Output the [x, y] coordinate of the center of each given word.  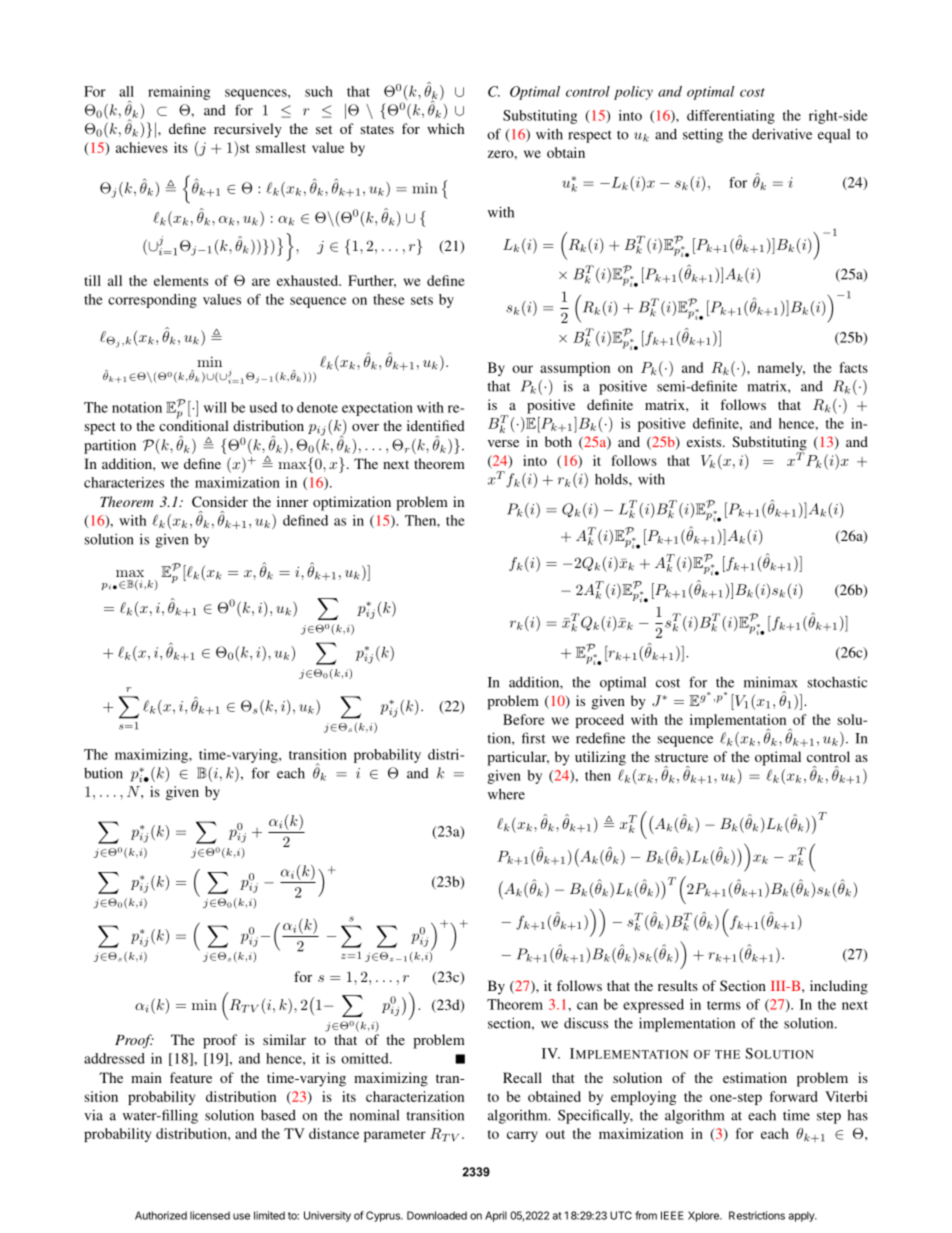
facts [854, 367]
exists [704, 441]
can [587, 1006]
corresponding [152, 301]
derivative [782, 134]
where [506, 794]
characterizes [124, 482]
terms [724, 1005]
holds [612, 479]
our [522, 369]
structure [681, 757]
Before [524, 719]
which [446, 128]
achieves [142, 147]
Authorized [161, 1215]
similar [284, 1039]
